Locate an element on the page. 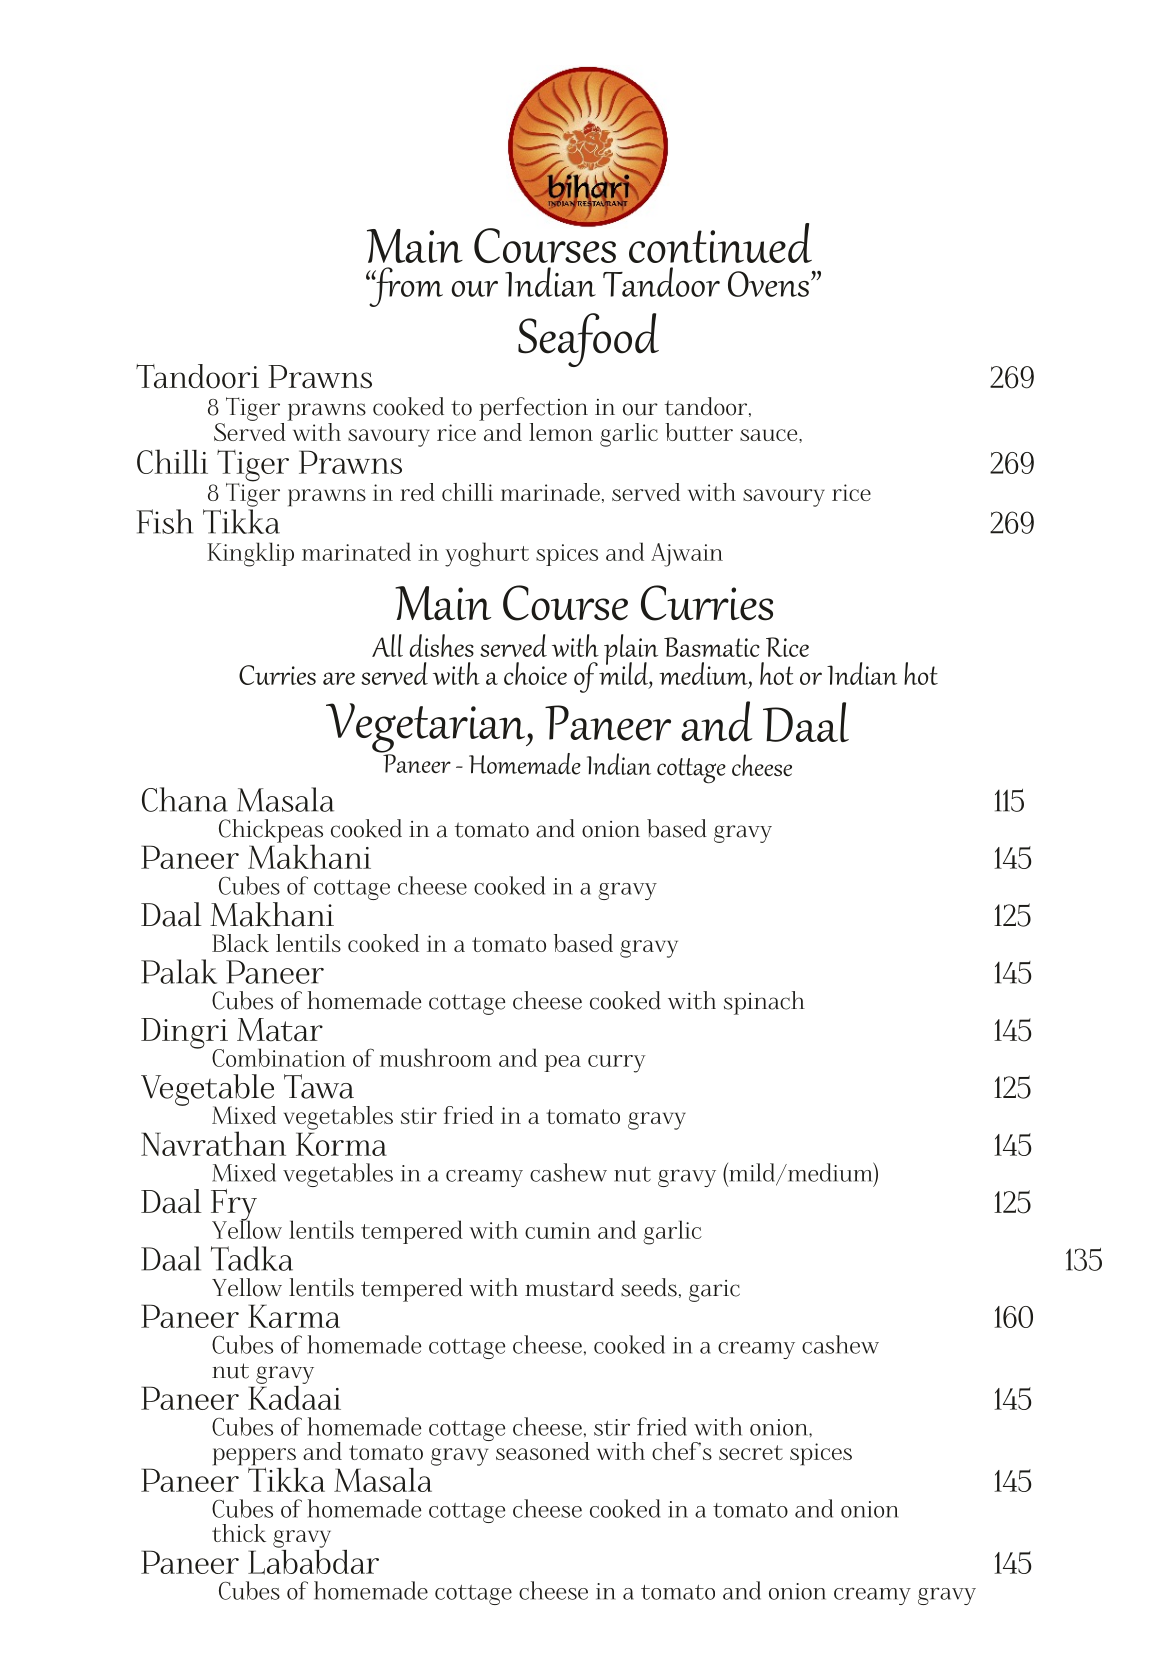 Image resolution: width=1176 pixels, height=1664 pixels. Seafood is located at coordinates (588, 340).
